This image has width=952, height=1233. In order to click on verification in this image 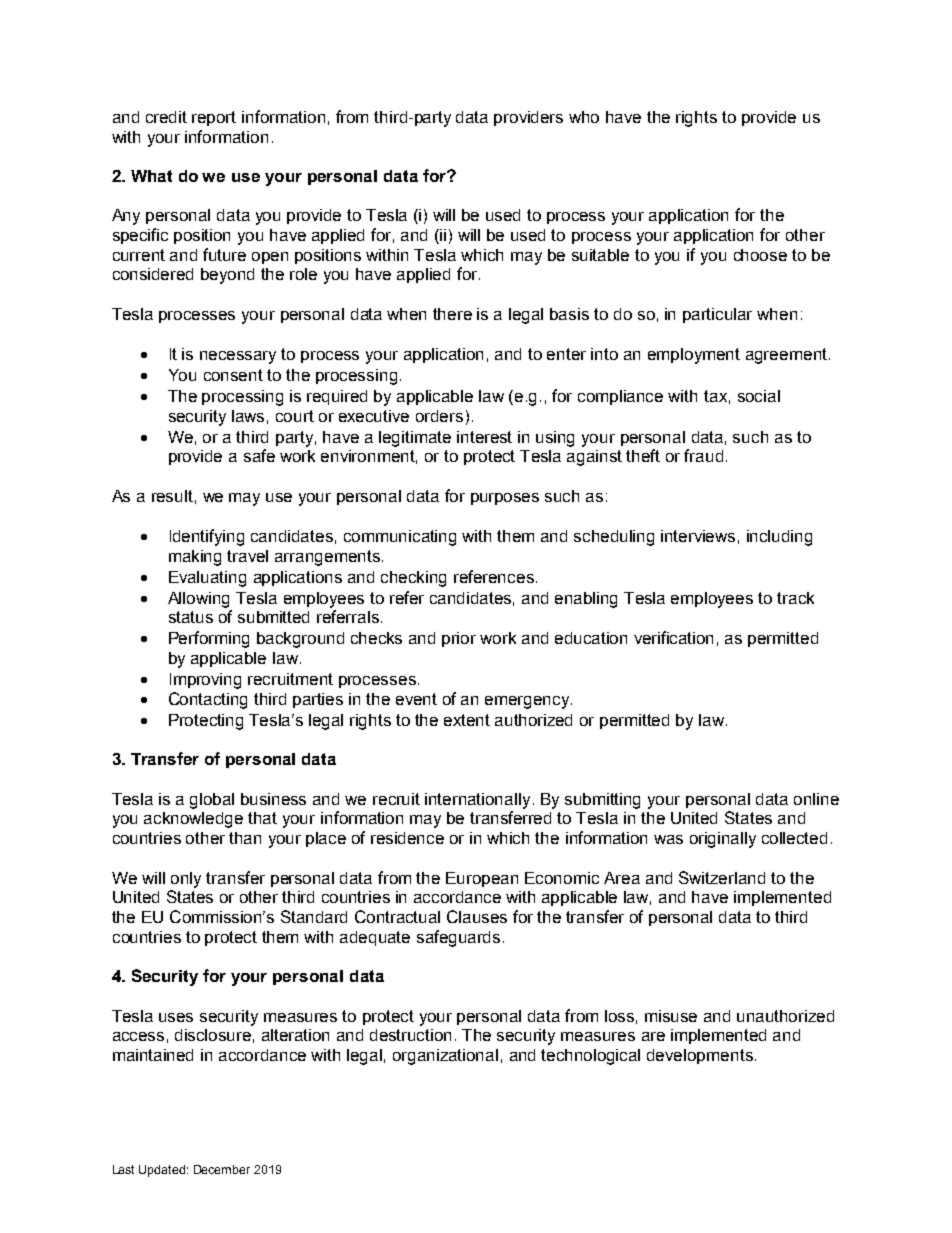, I will do `click(673, 637)`.
